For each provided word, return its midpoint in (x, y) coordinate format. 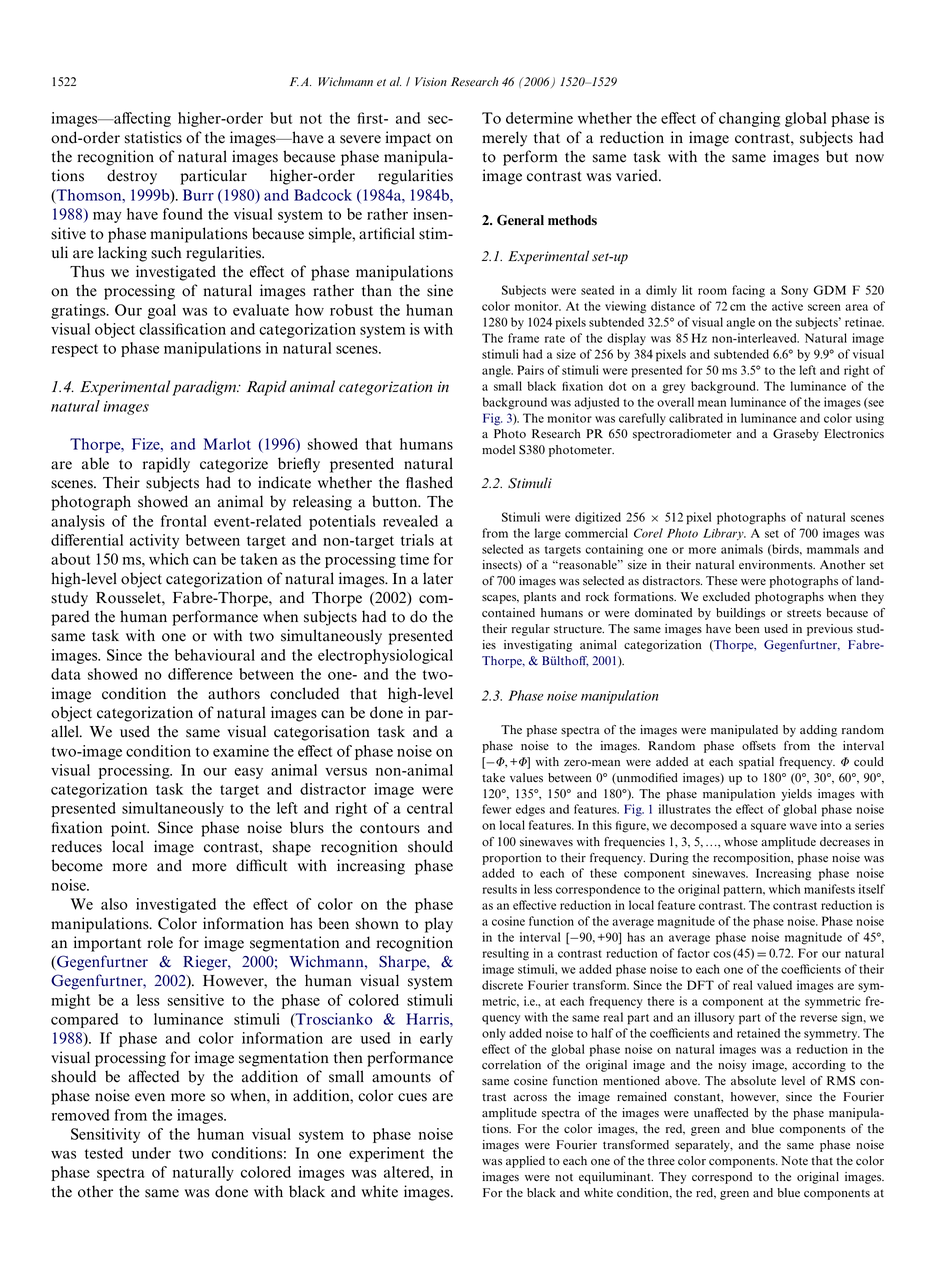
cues (412, 1097)
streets (804, 613)
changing (749, 119)
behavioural (215, 655)
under (151, 1153)
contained (508, 613)
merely (504, 139)
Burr (198, 195)
